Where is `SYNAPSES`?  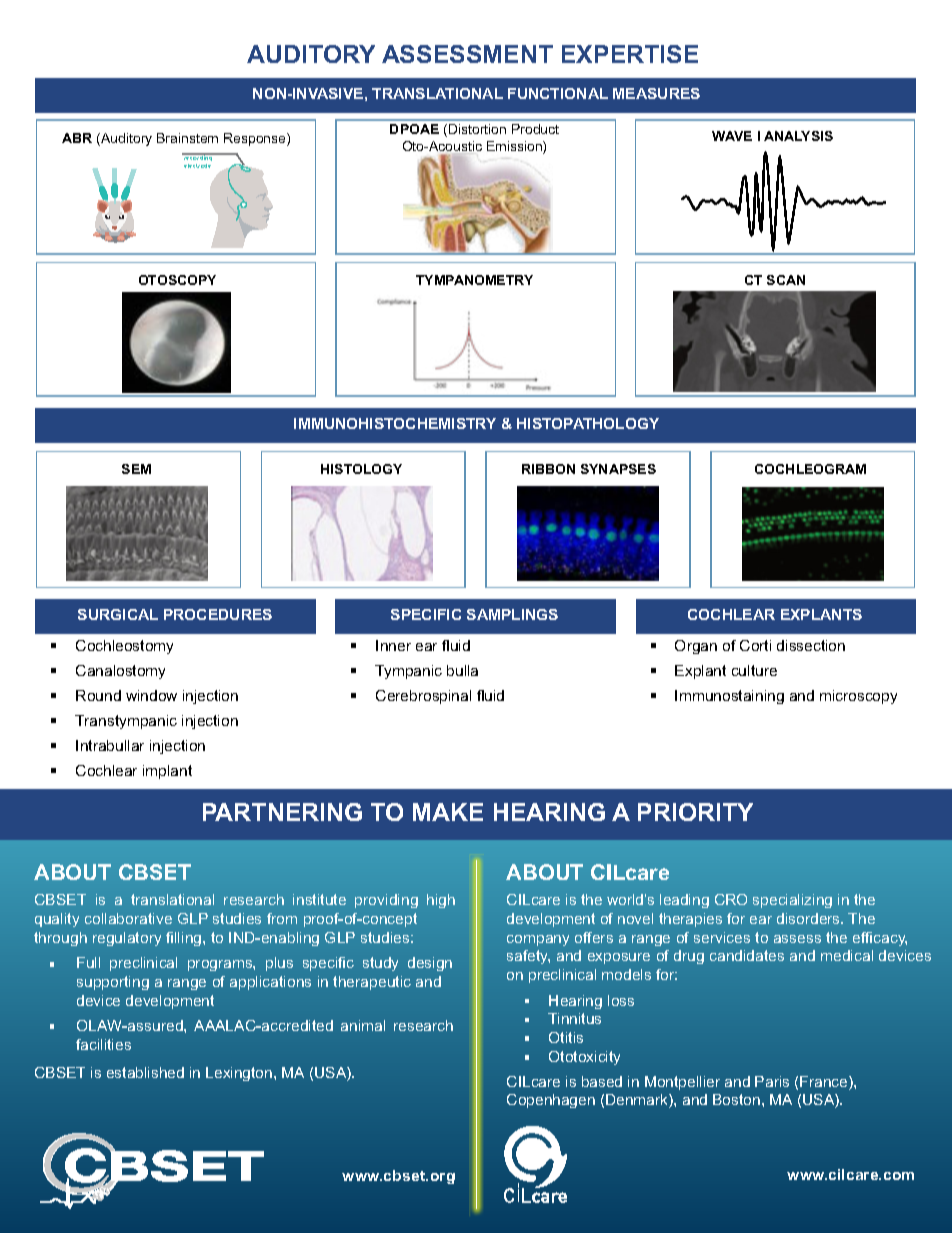
SYNAPSES is located at coordinates (618, 469).
